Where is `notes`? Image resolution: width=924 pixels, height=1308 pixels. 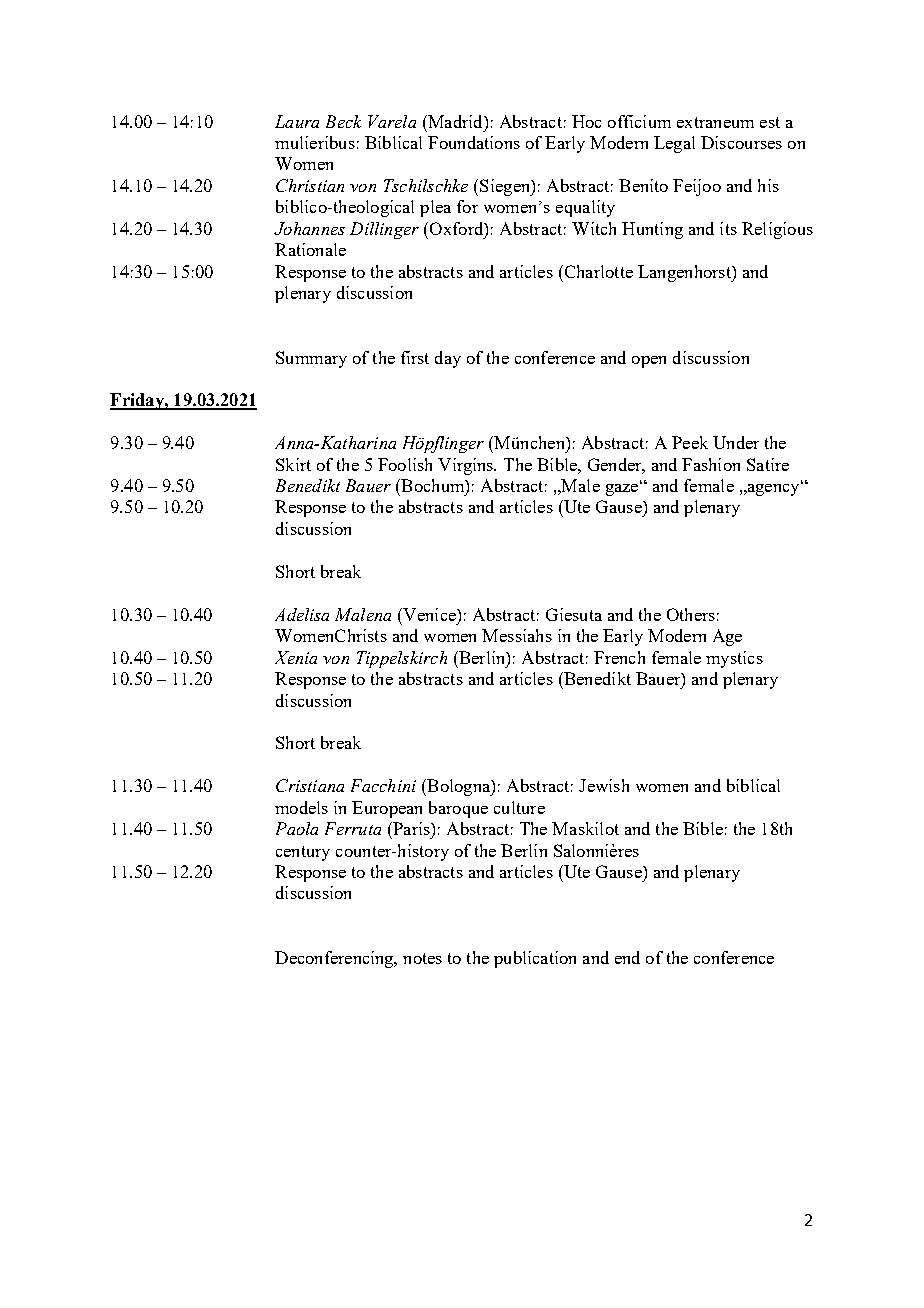
notes is located at coordinates (422, 958).
